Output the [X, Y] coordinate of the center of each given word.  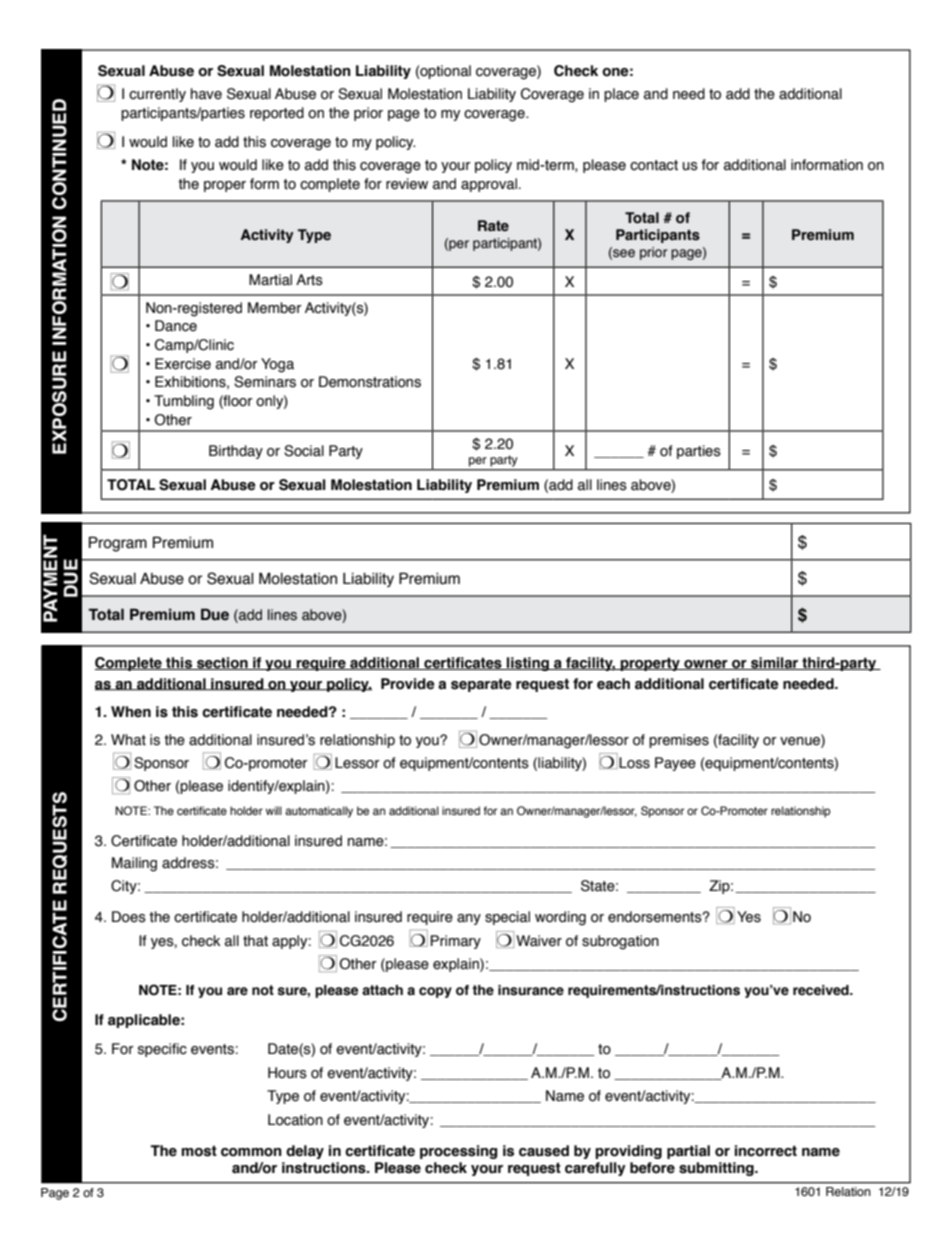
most [199, 1151]
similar [775, 663]
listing [528, 664]
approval [490, 185]
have [206, 94]
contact [654, 165]
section [222, 663]
